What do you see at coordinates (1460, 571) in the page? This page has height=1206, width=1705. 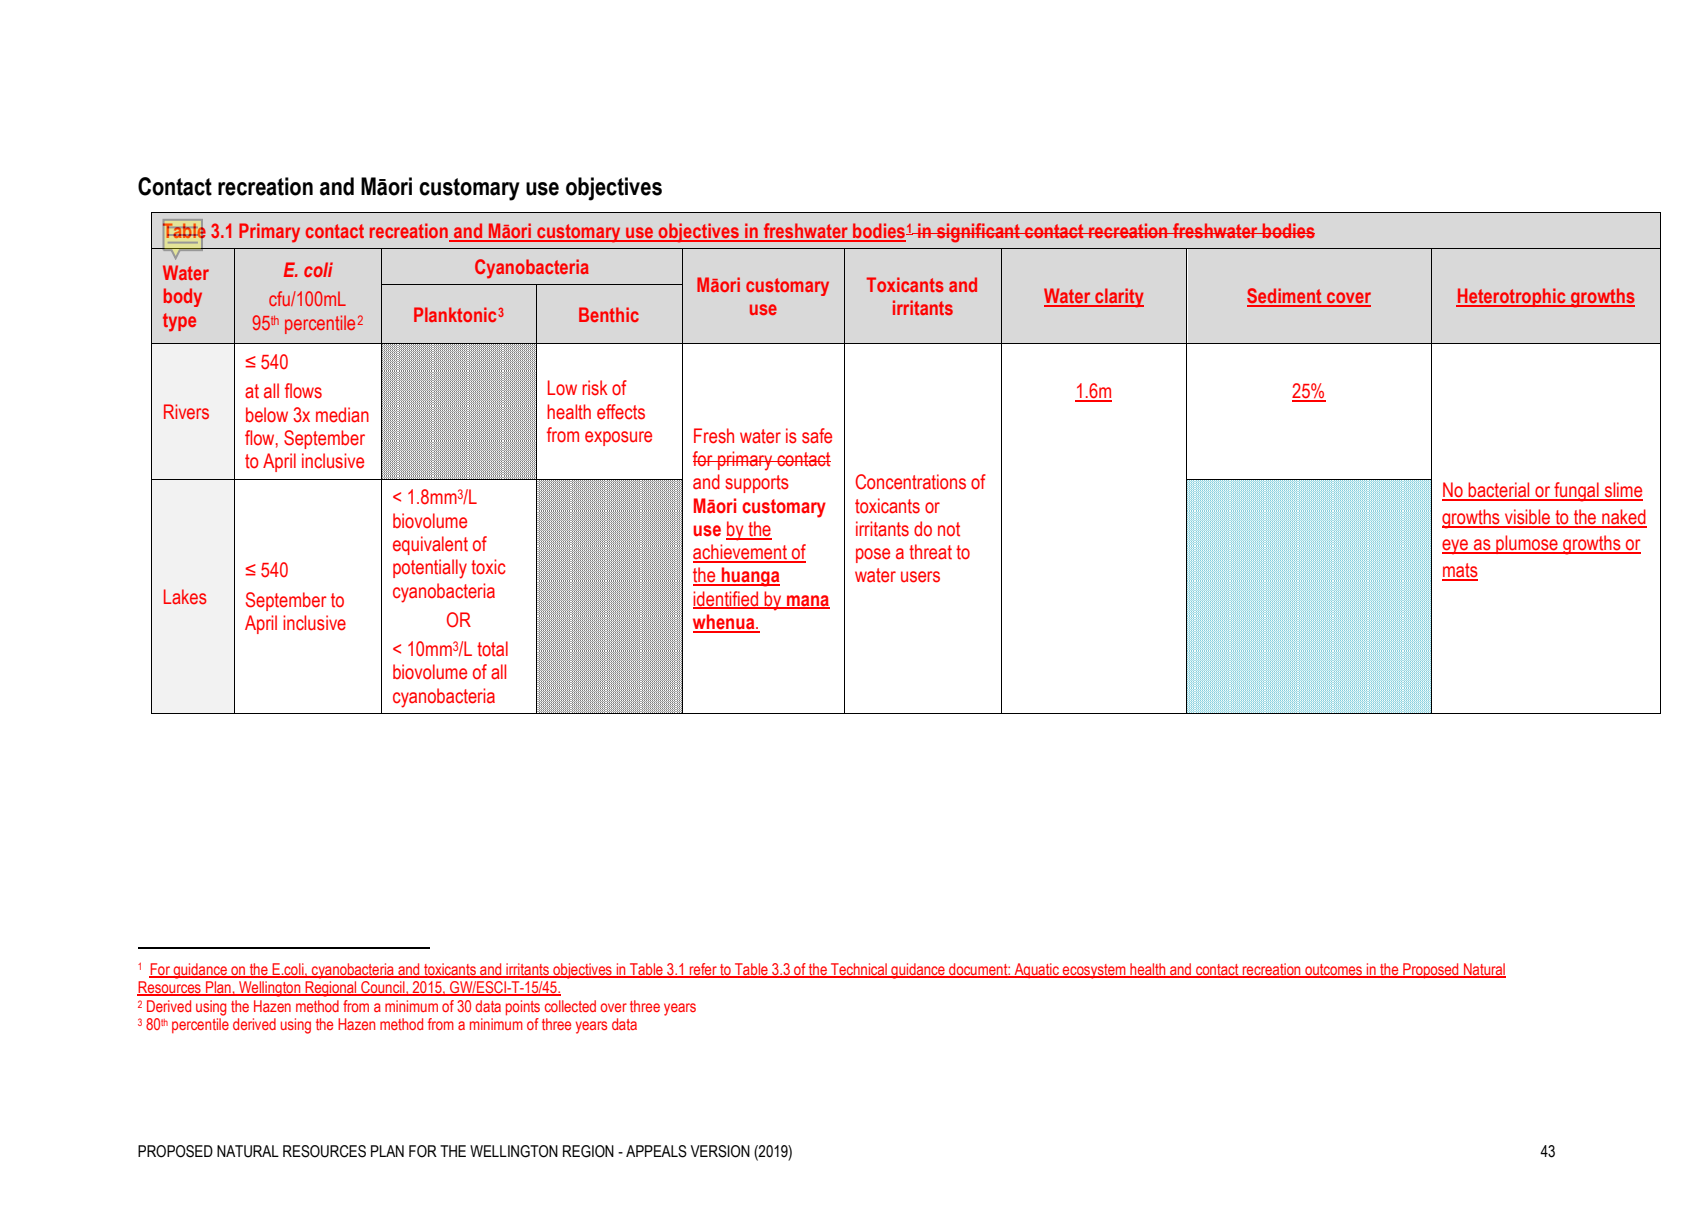 I see `mats` at bounding box center [1460, 571].
